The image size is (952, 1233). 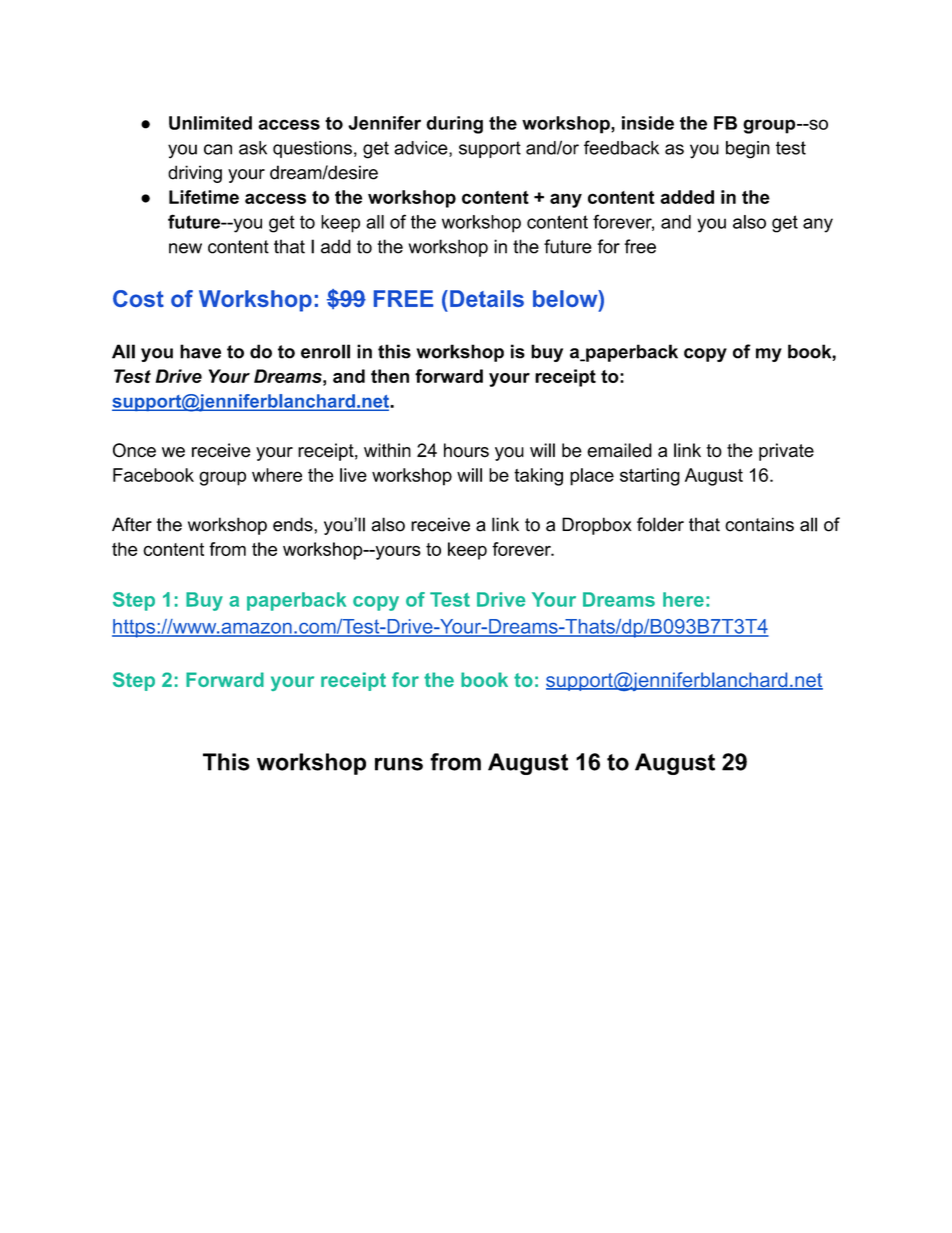 I want to click on runs, so click(x=399, y=764).
